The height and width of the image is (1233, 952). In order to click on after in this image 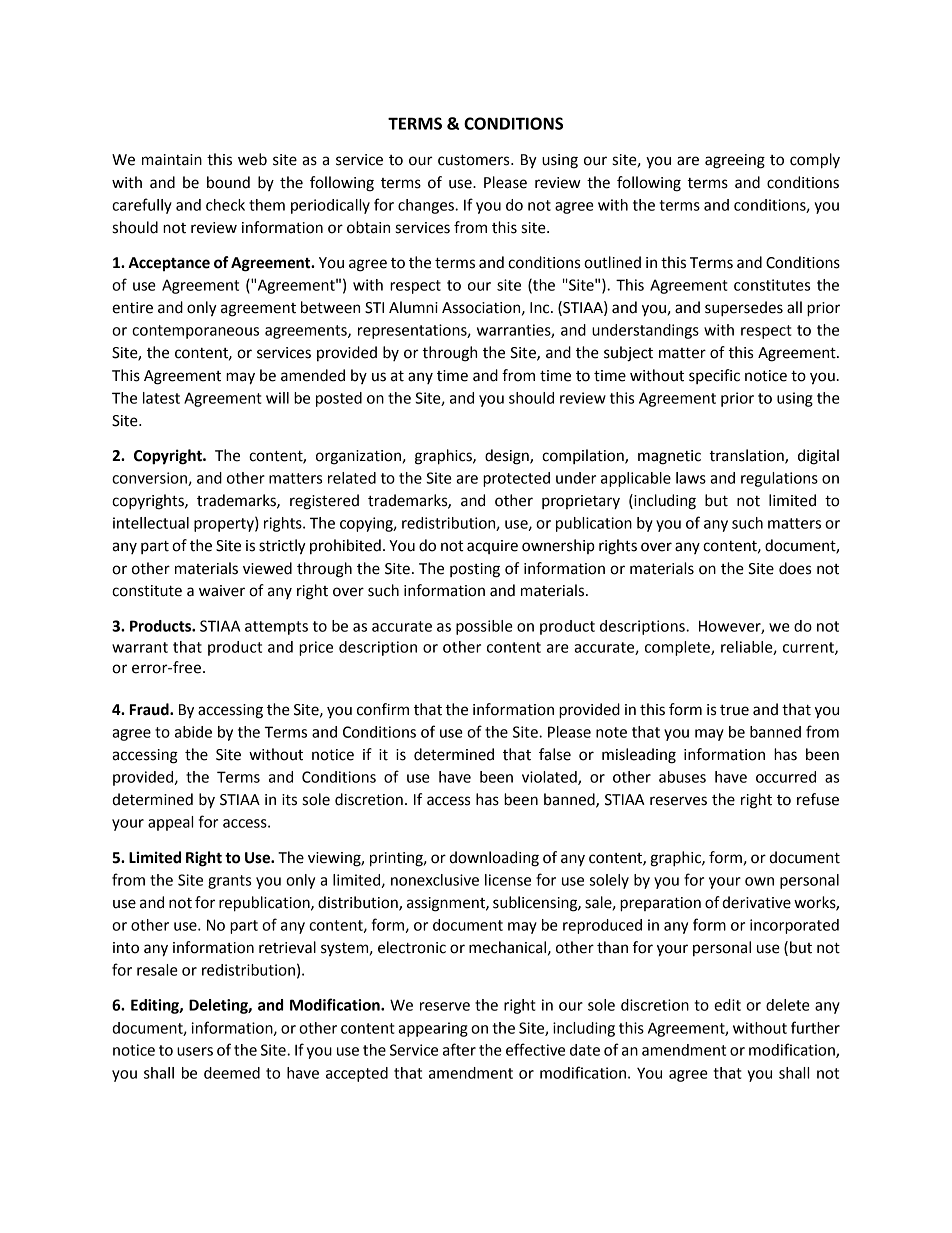, I will do `click(459, 1049)`.
